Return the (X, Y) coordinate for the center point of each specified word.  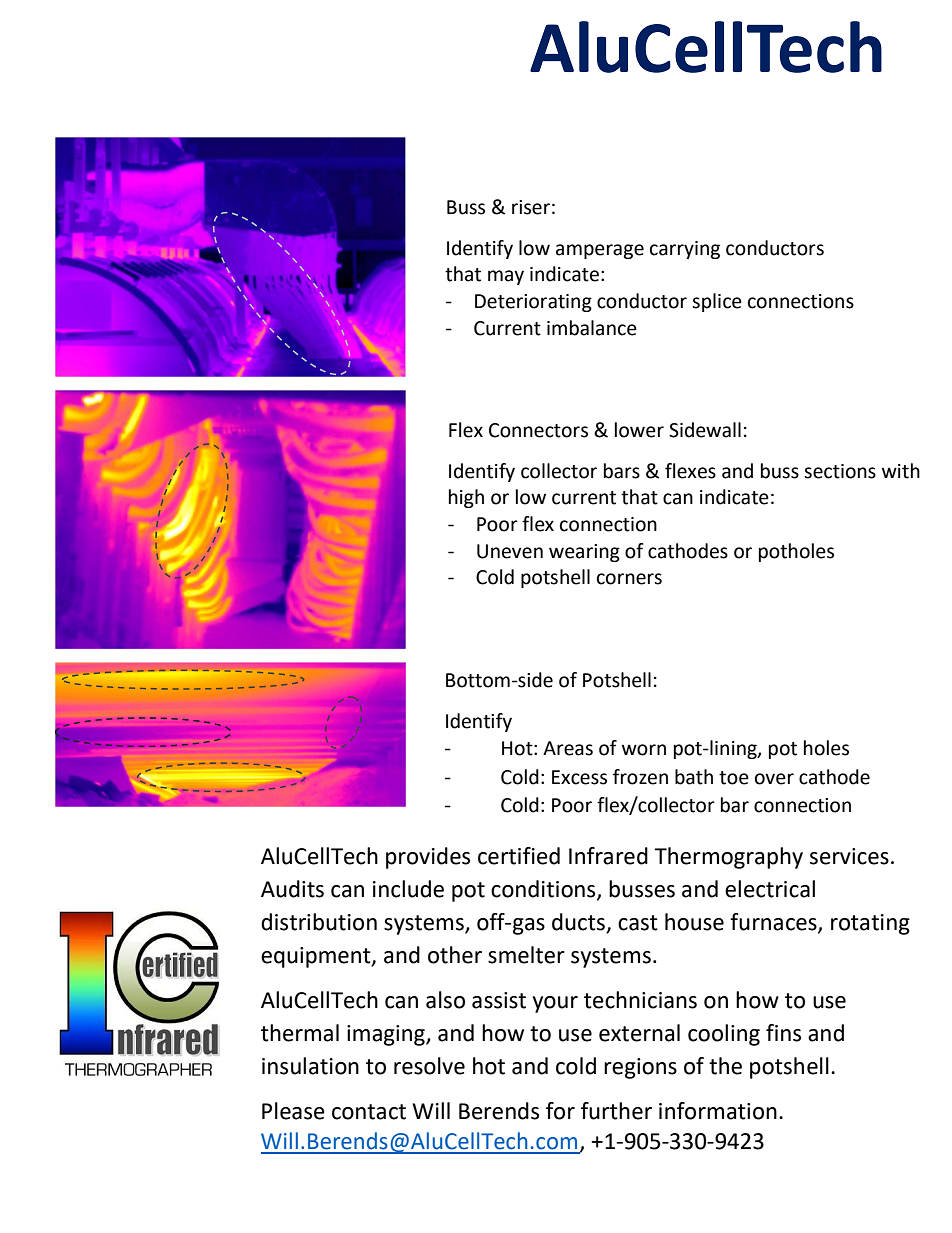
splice (717, 302)
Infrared (608, 856)
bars (622, 471)
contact (369, 1112)
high (466, 498)
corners (629, 579)
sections (840, 471)
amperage (600, 251)
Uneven (510, 551)
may (506, 277)
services (849, 856)
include (408, 889)
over (774, 779)
